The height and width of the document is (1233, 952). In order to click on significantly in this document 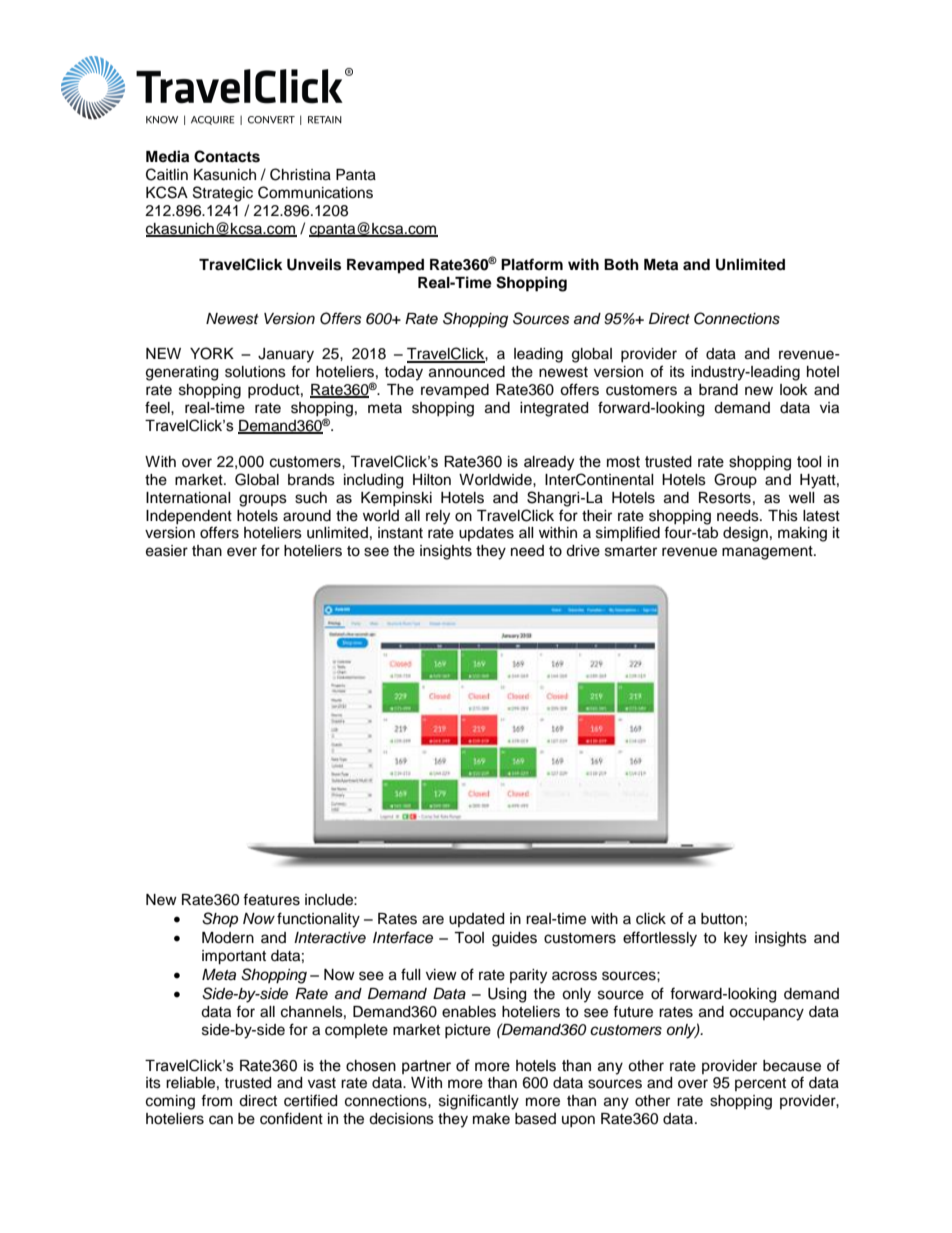, I will do `click(479, 1102)`.
